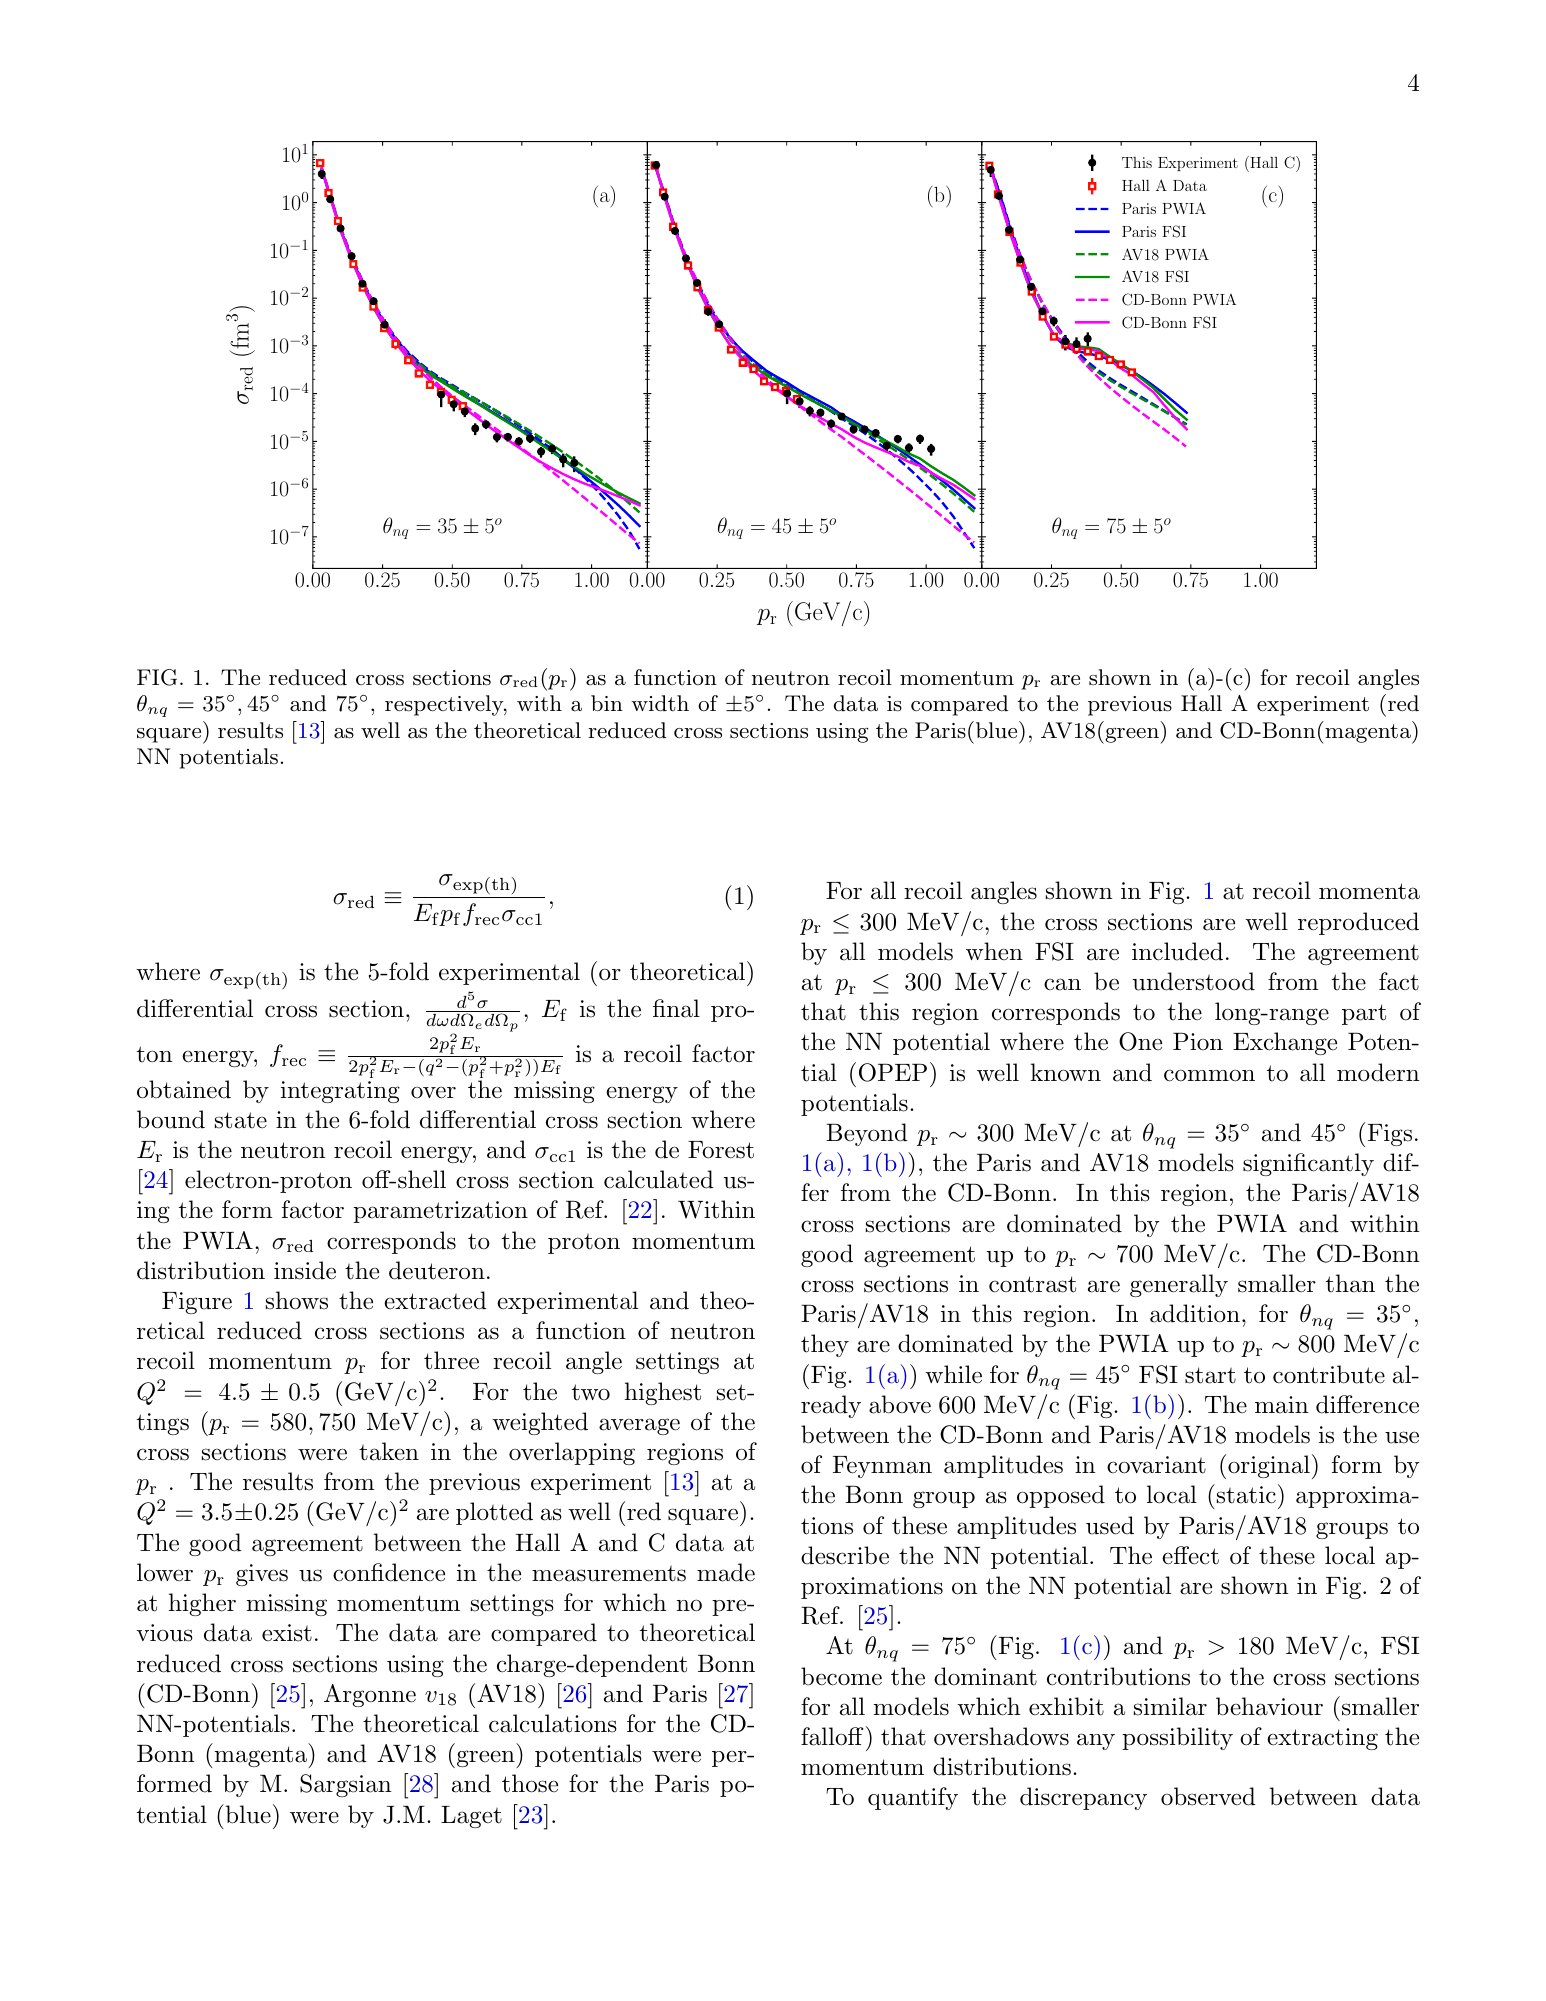 Image resolution: width=1546 pixels, height=2001 pixels. I want to click on inside, so click(305, 1270).
